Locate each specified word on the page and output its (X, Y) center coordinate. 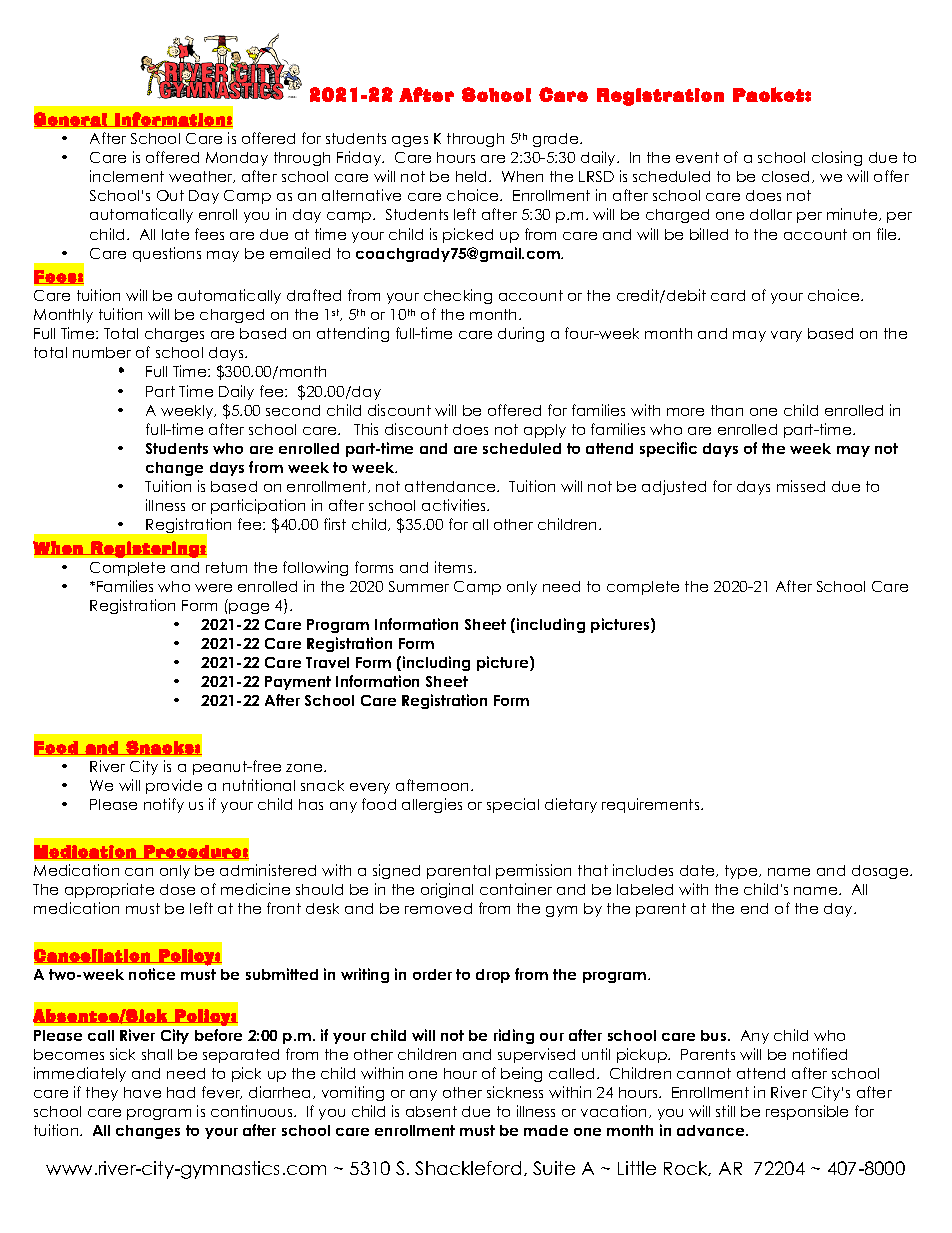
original (447, 890)
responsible (807, 1112)
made (546, 1130)
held (473, 176)
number (102, 352)
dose (177, 889)
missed (801, 486)
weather (202, 177)
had (181, 1092)
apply (545, 431)
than (727, 410)
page (249, 608)
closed (787, 177)
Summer (419, 586)
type (742, 872)
